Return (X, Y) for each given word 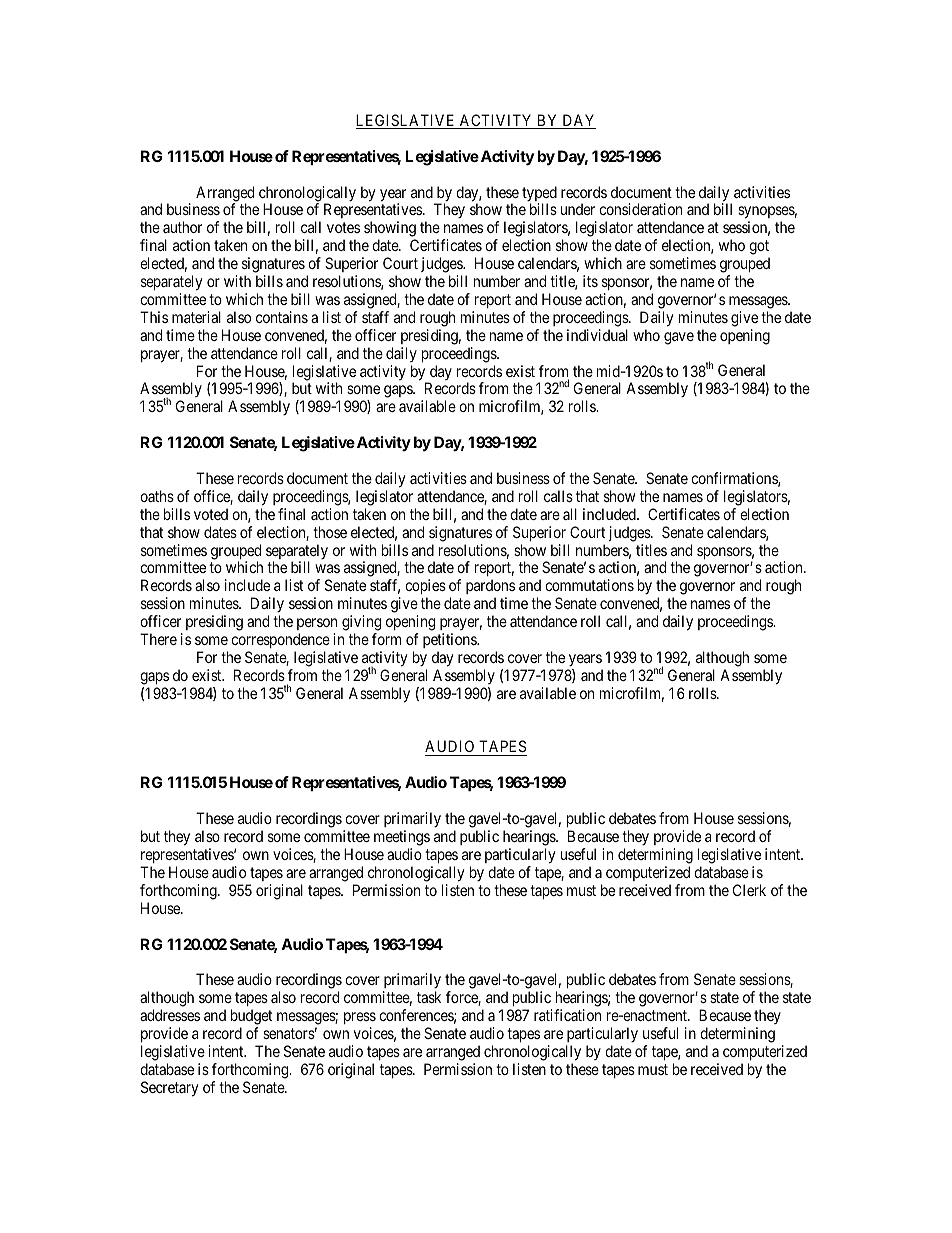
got (759, 249)
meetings (402, 838)
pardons (490, 588)
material (196, 317)
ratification (567, 1015)
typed (539, 195)
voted (211, 514)
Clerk (749, 890)
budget (251, 1017)
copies (425, 588)
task (429, 997)
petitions (450, 640)
